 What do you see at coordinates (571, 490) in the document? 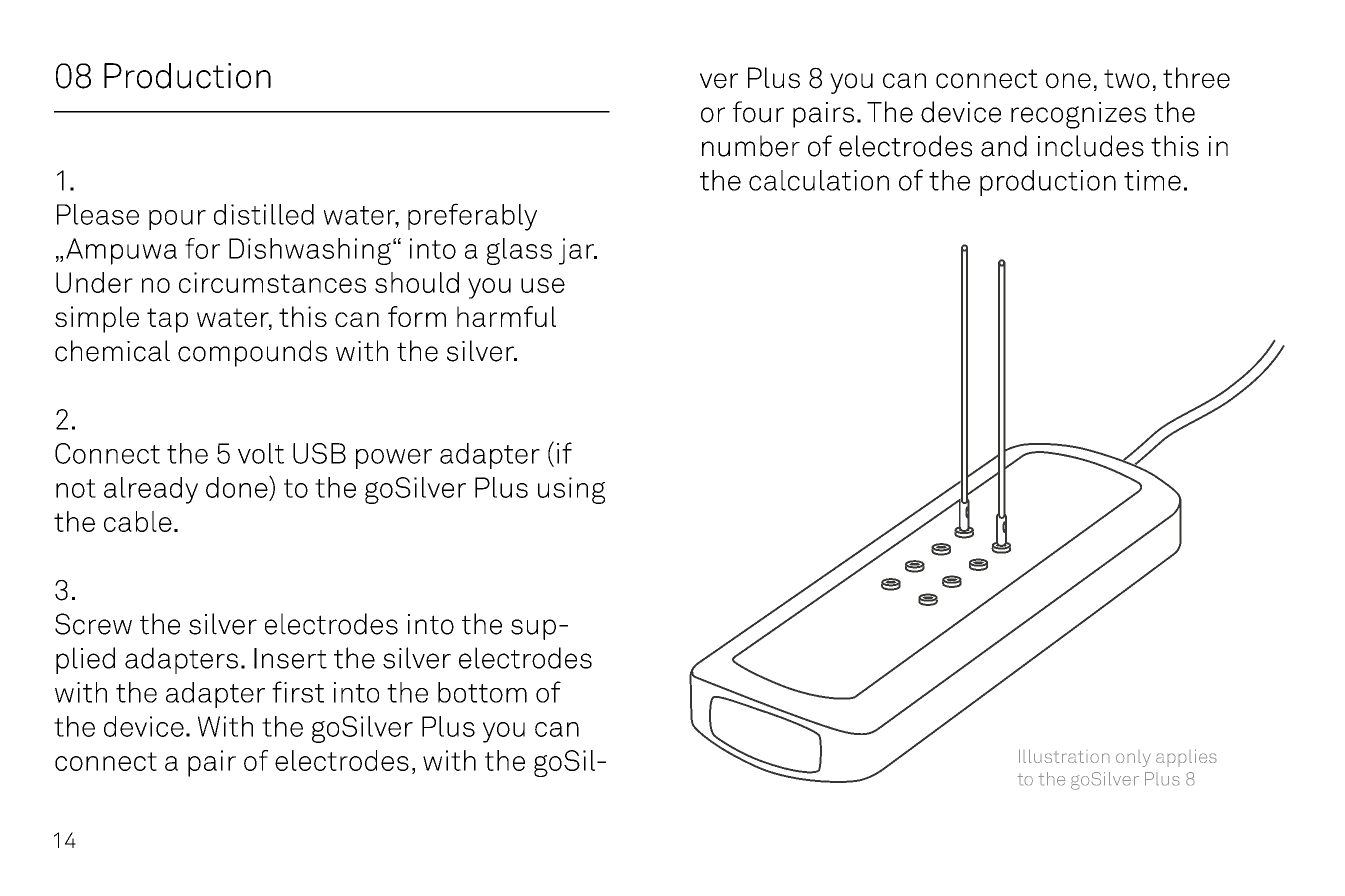
I see `using` at bounding box center [571, 490].
